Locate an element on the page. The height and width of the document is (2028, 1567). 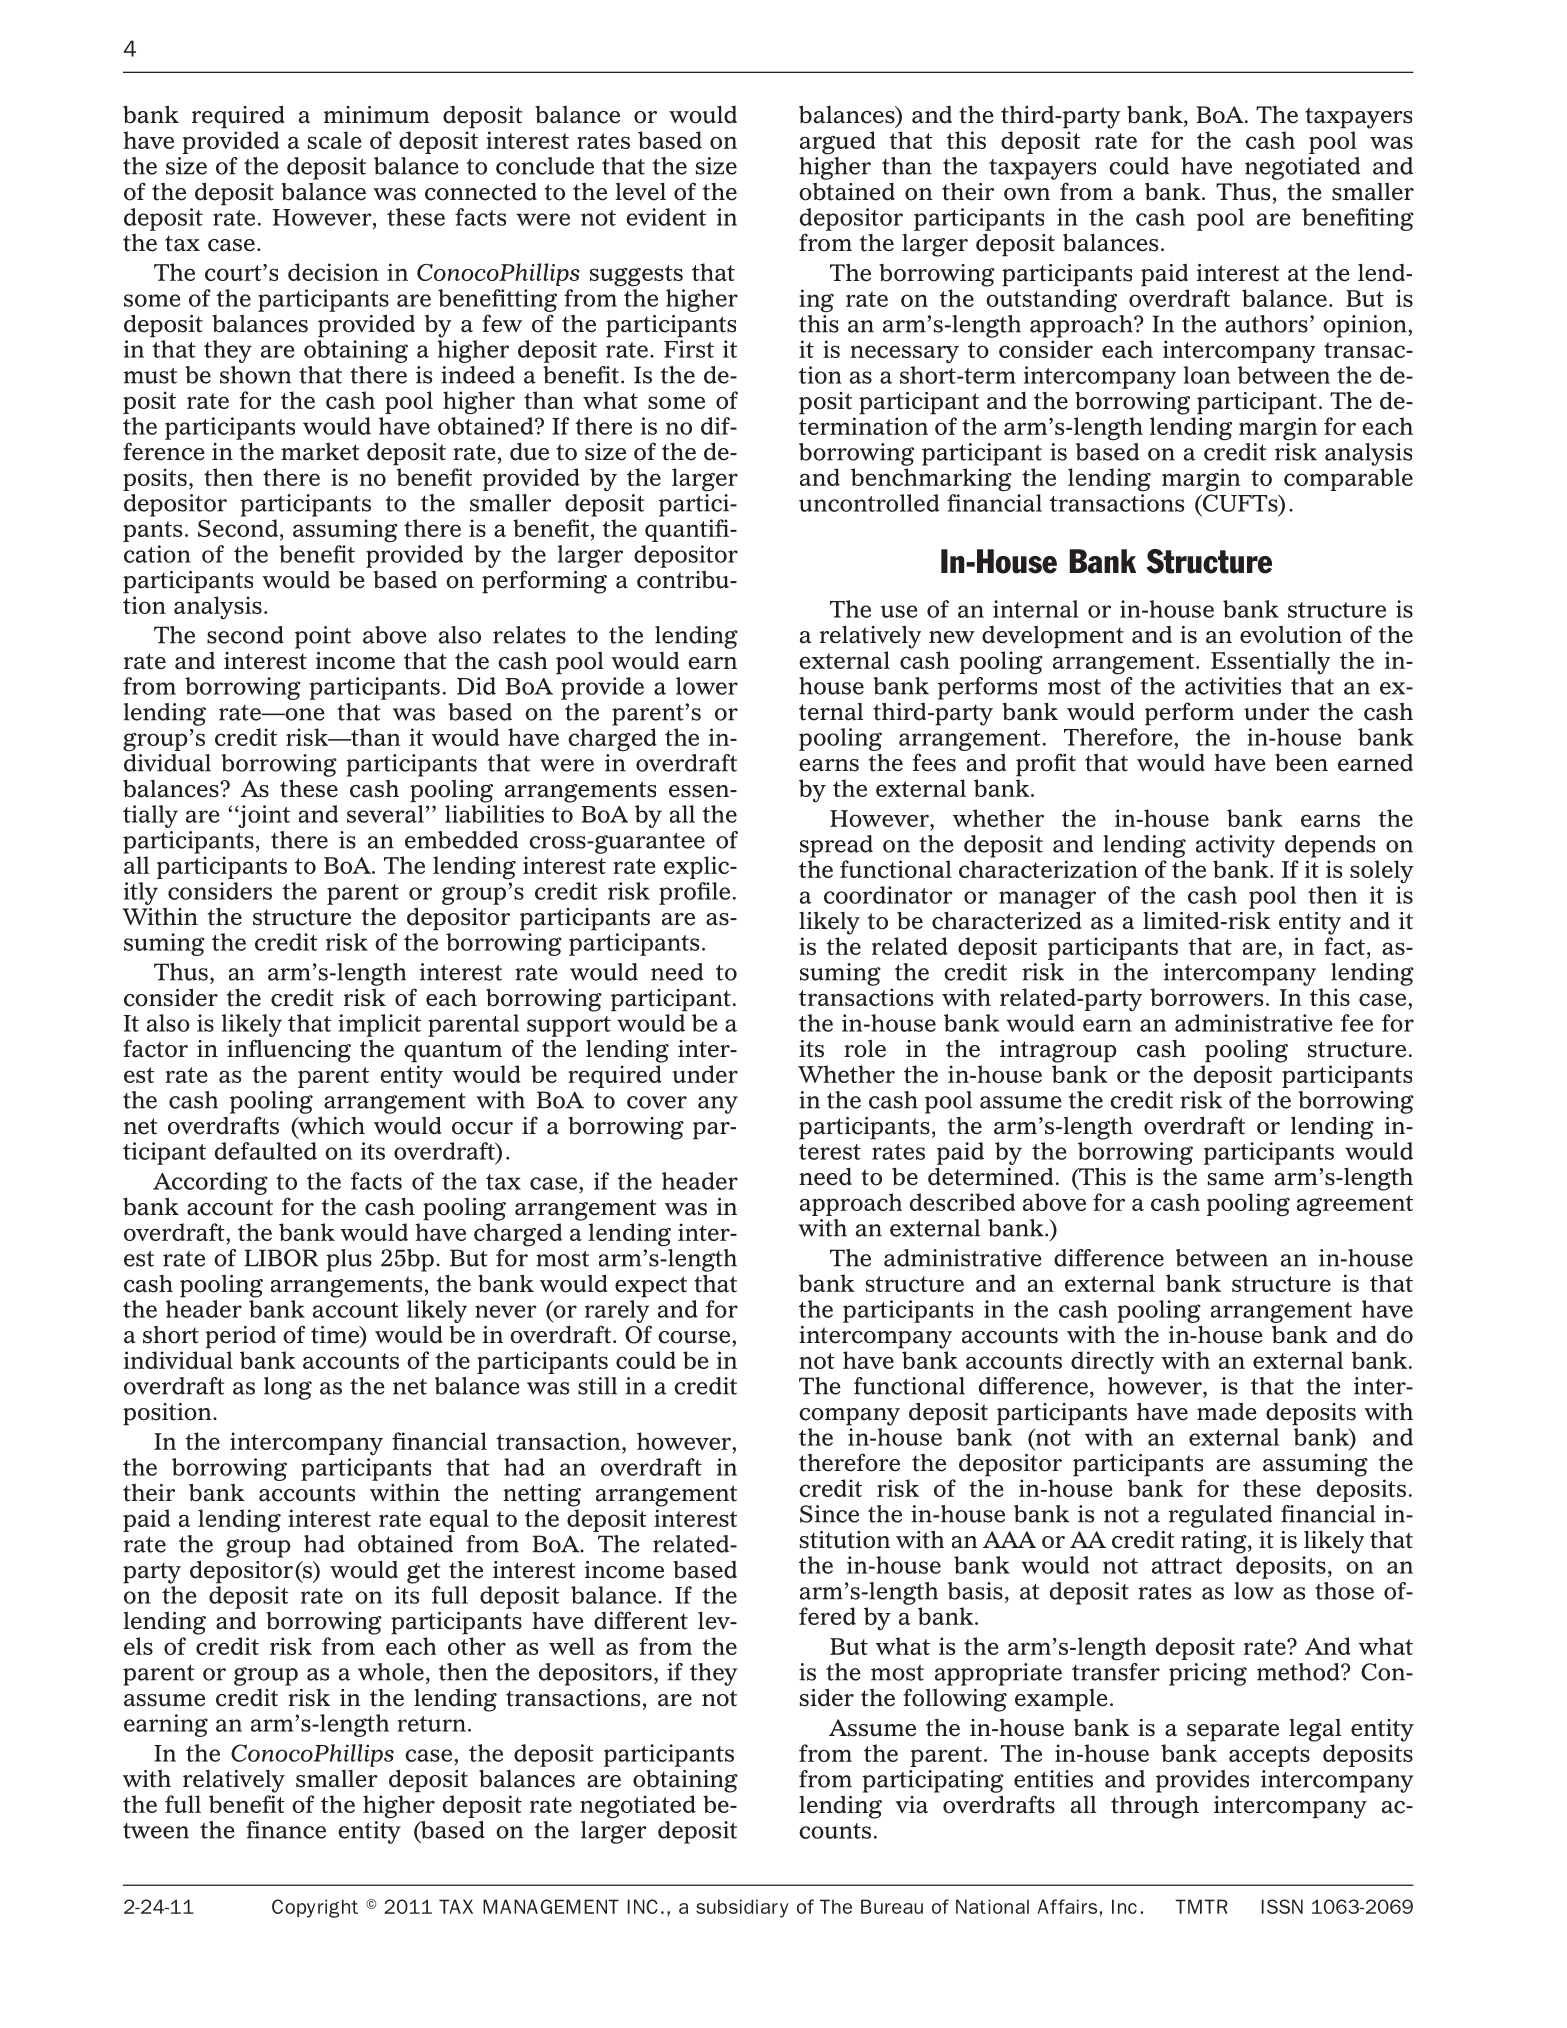
borrowers is located at coordinates (1206, 997).
